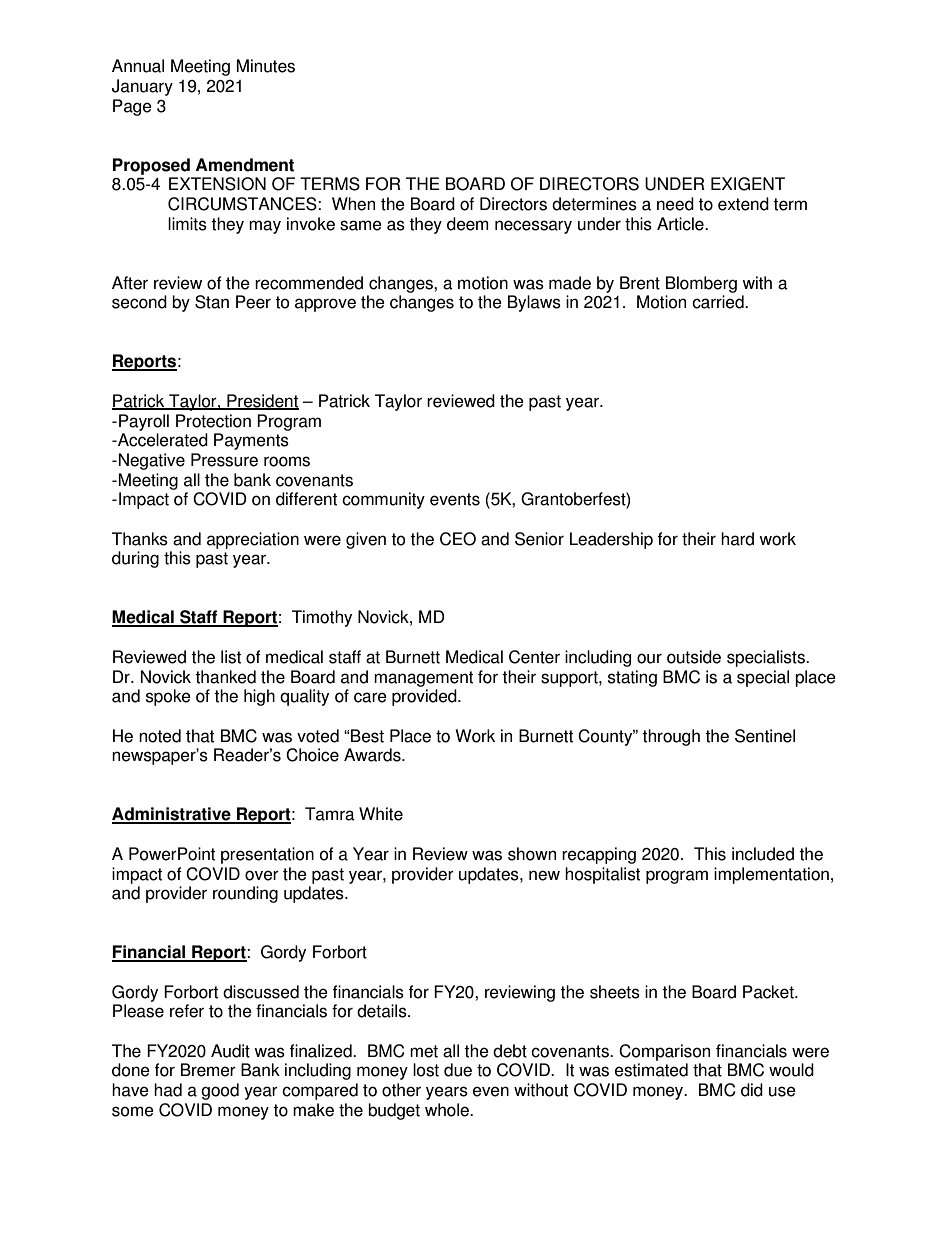  I want to click on deem, so click(467, 224).
